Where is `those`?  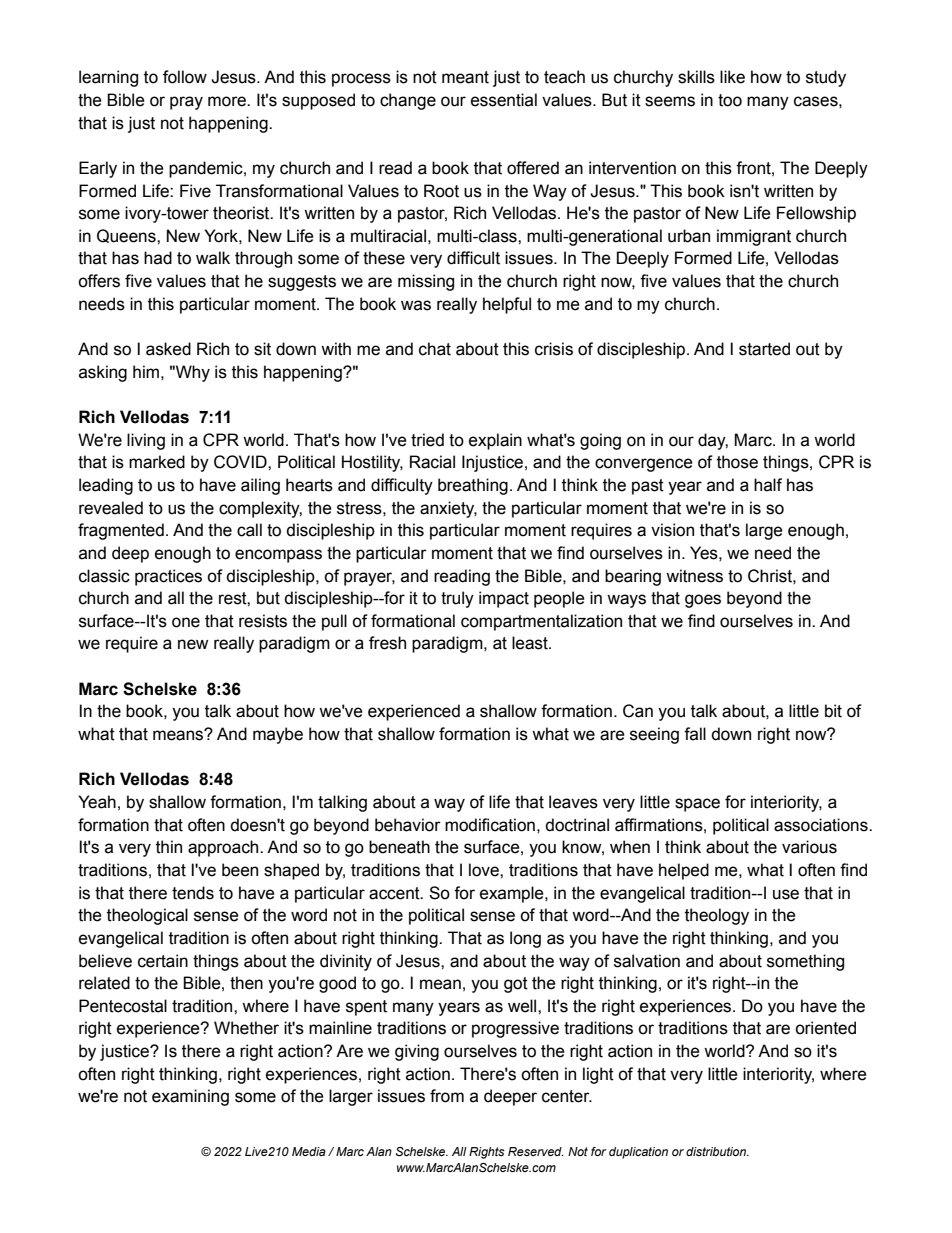 those is located at coordinates (737, 462).
